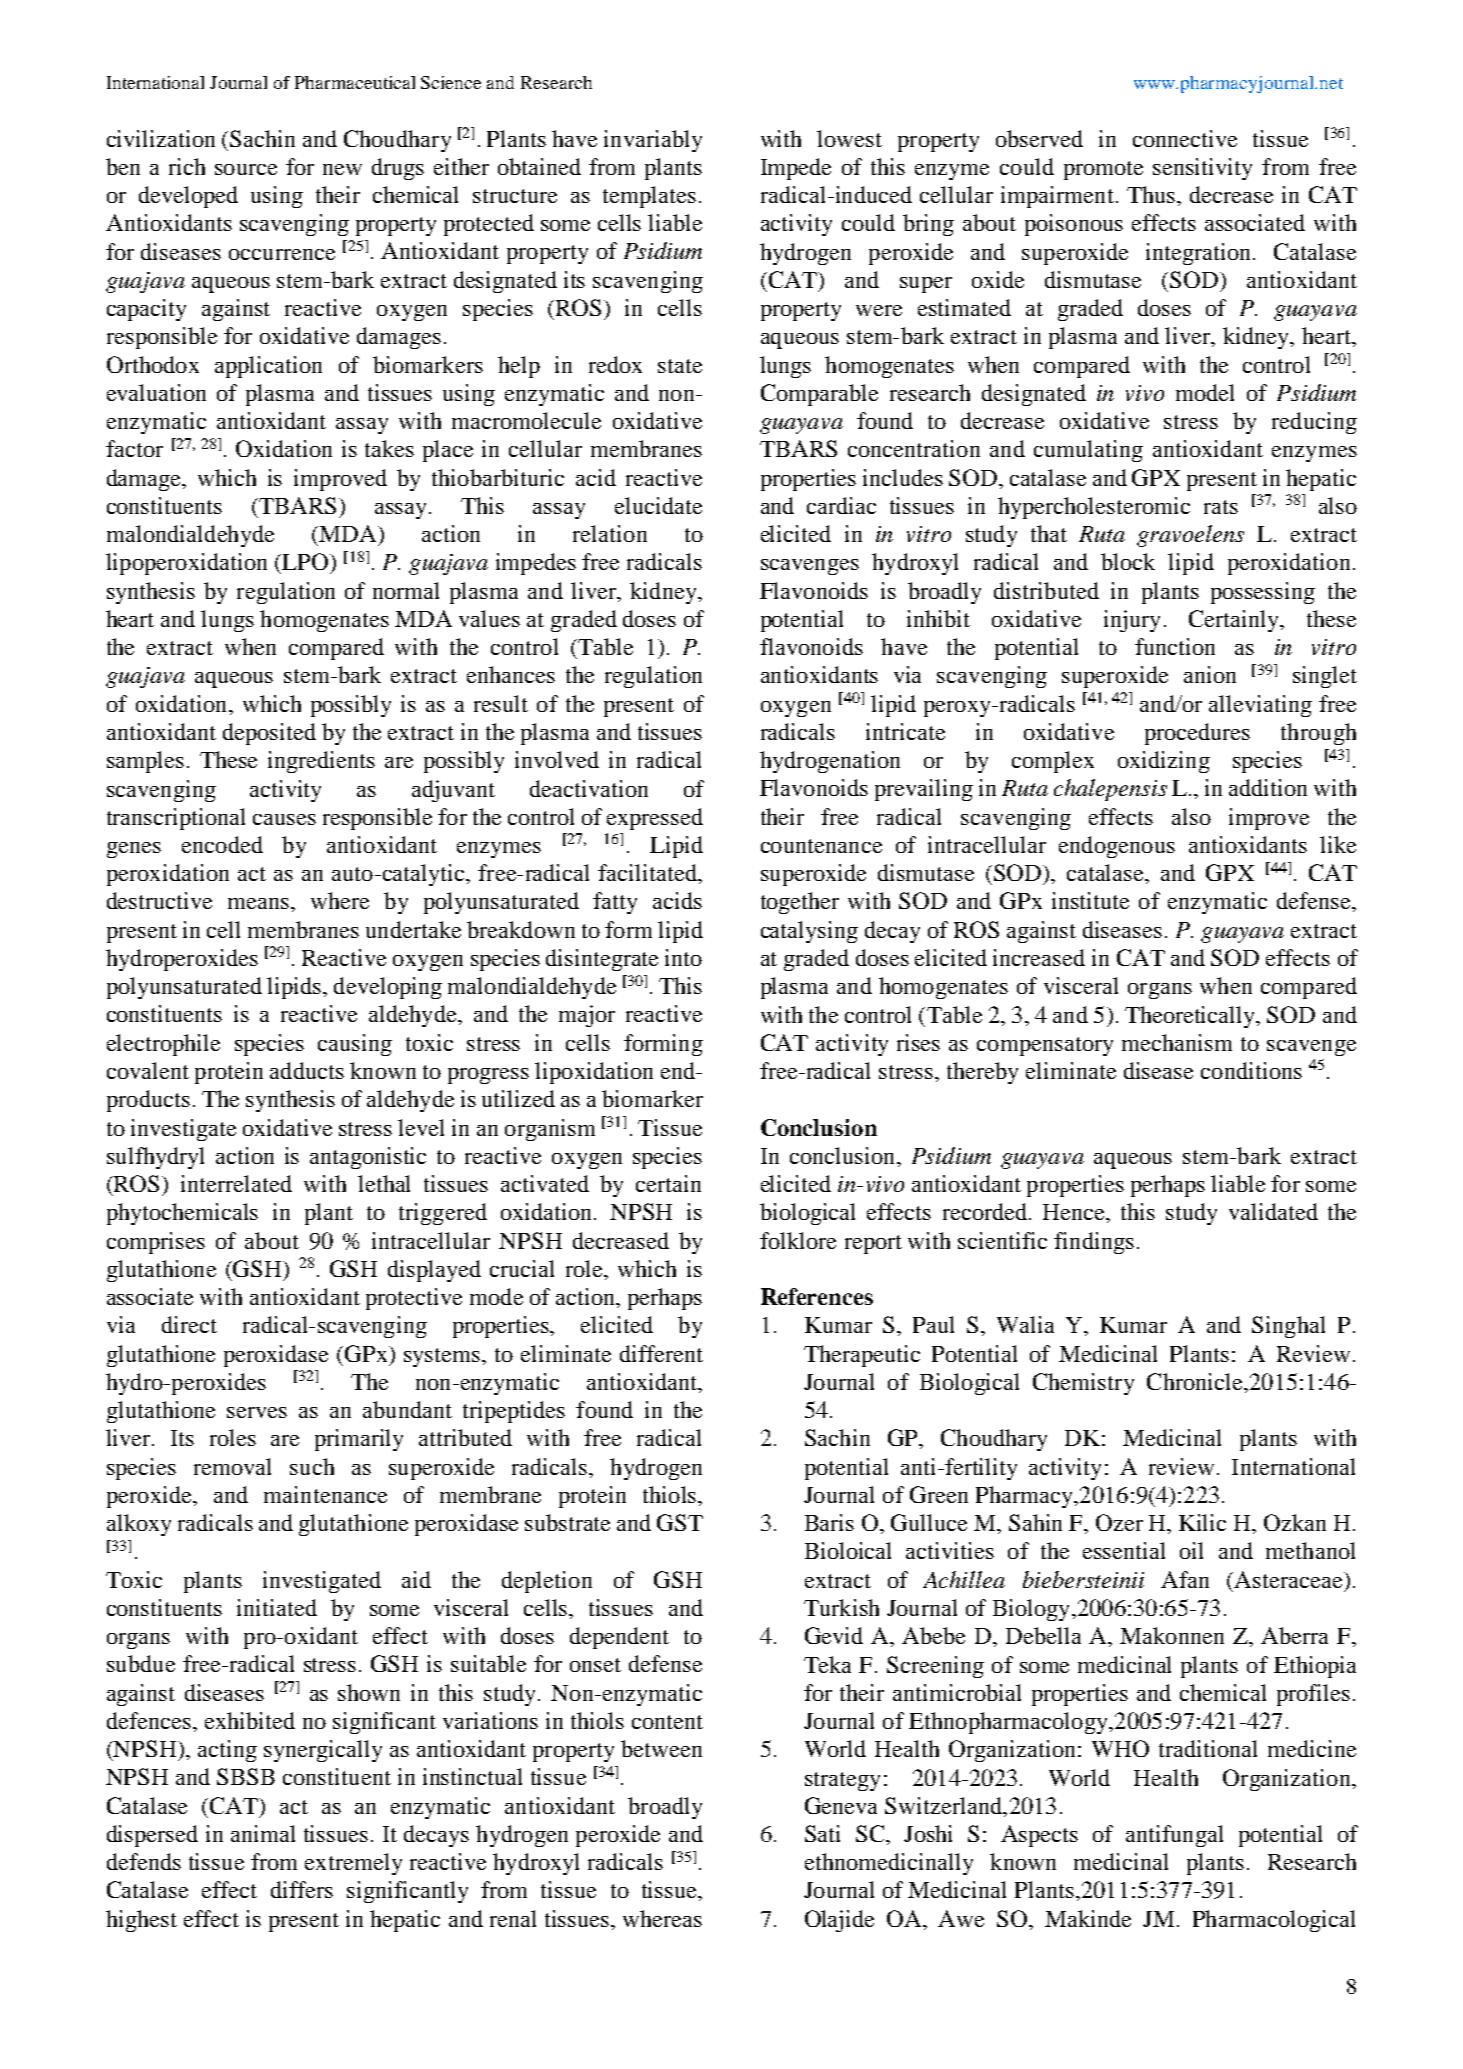  Describe the element at coordinates (653, 141) in the screenshot. I see `invariably` at that location.
